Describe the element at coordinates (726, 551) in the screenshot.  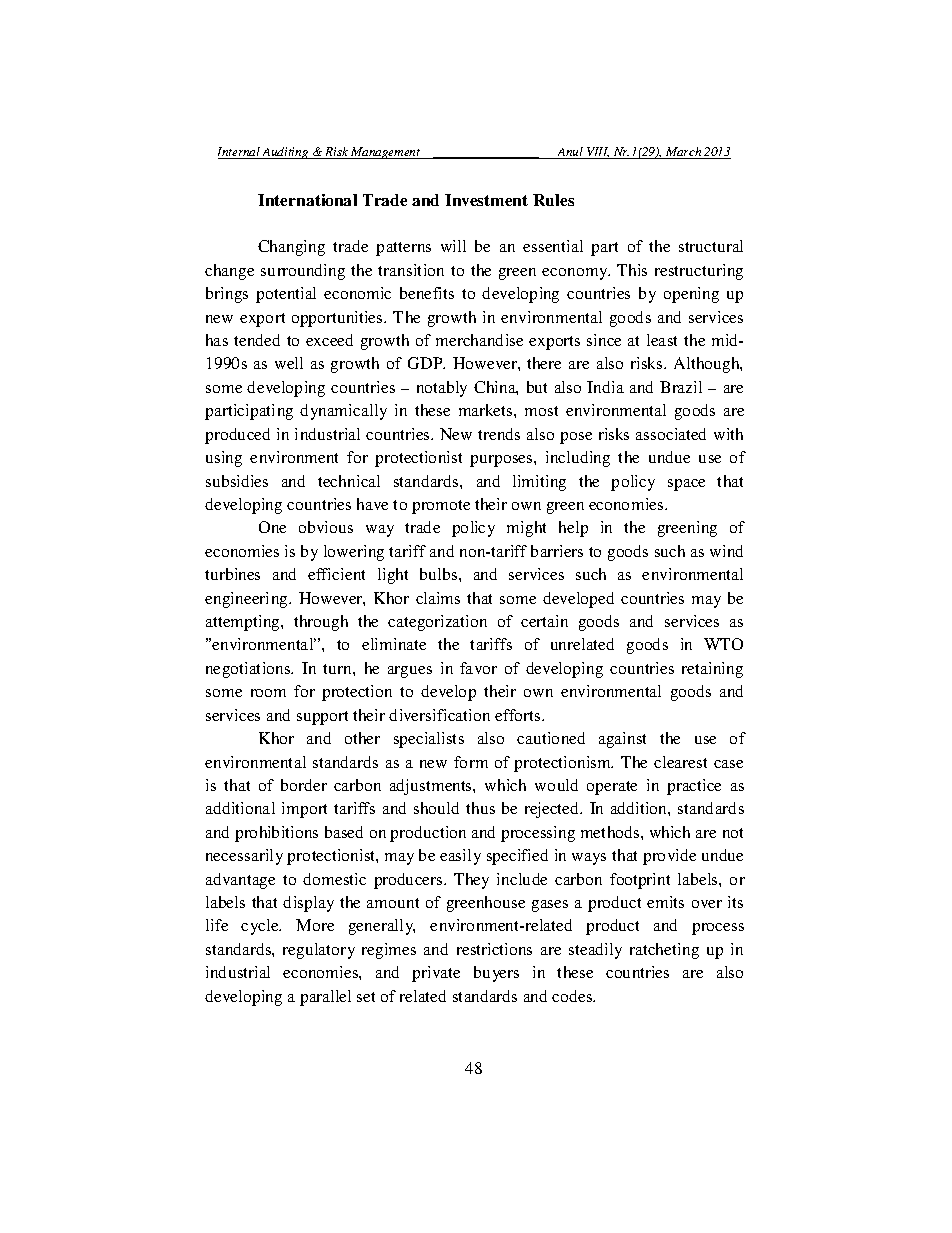
I see `wind` at that location.
